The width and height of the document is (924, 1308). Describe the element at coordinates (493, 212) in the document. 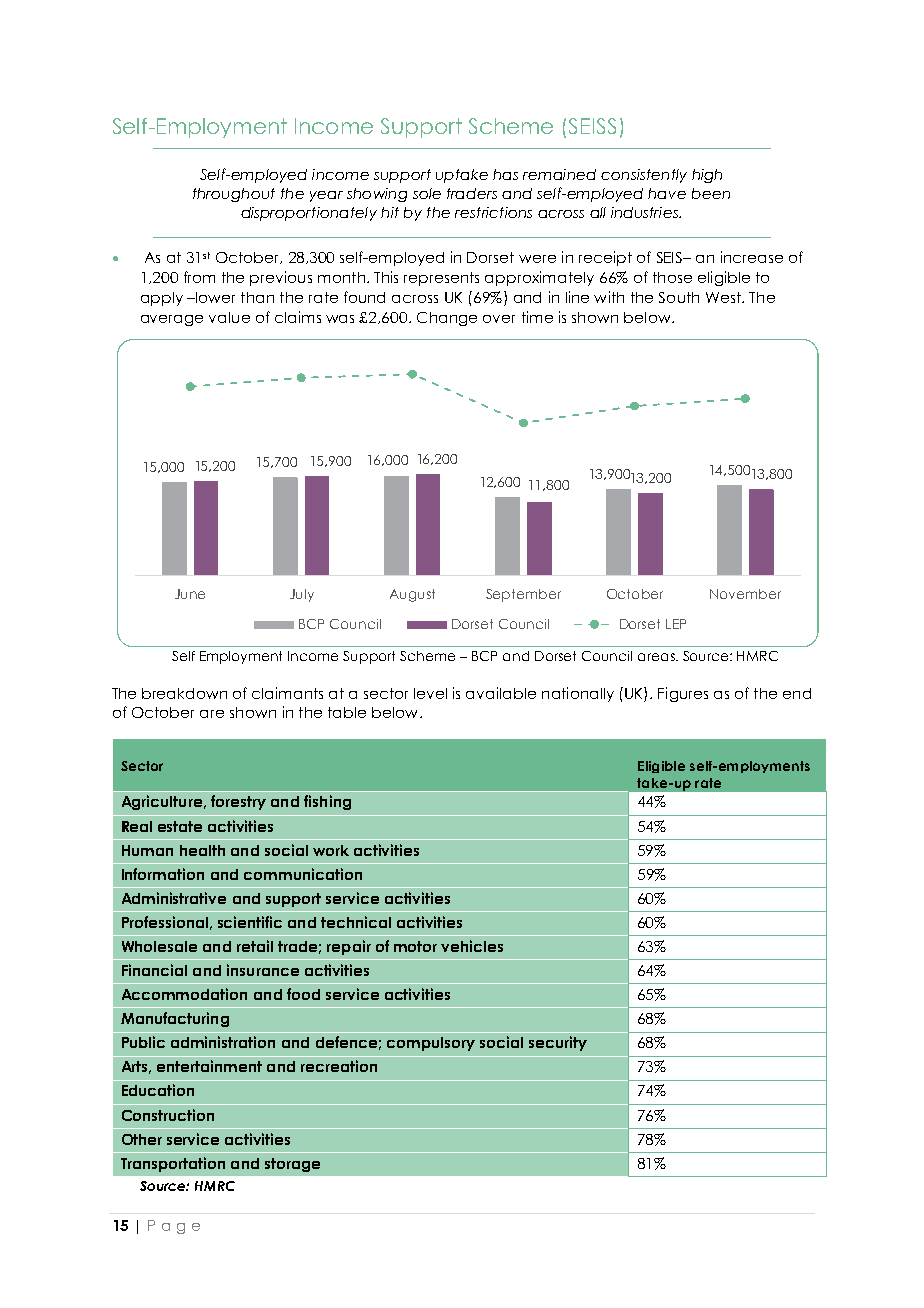

I see `restrictions` at that location.
